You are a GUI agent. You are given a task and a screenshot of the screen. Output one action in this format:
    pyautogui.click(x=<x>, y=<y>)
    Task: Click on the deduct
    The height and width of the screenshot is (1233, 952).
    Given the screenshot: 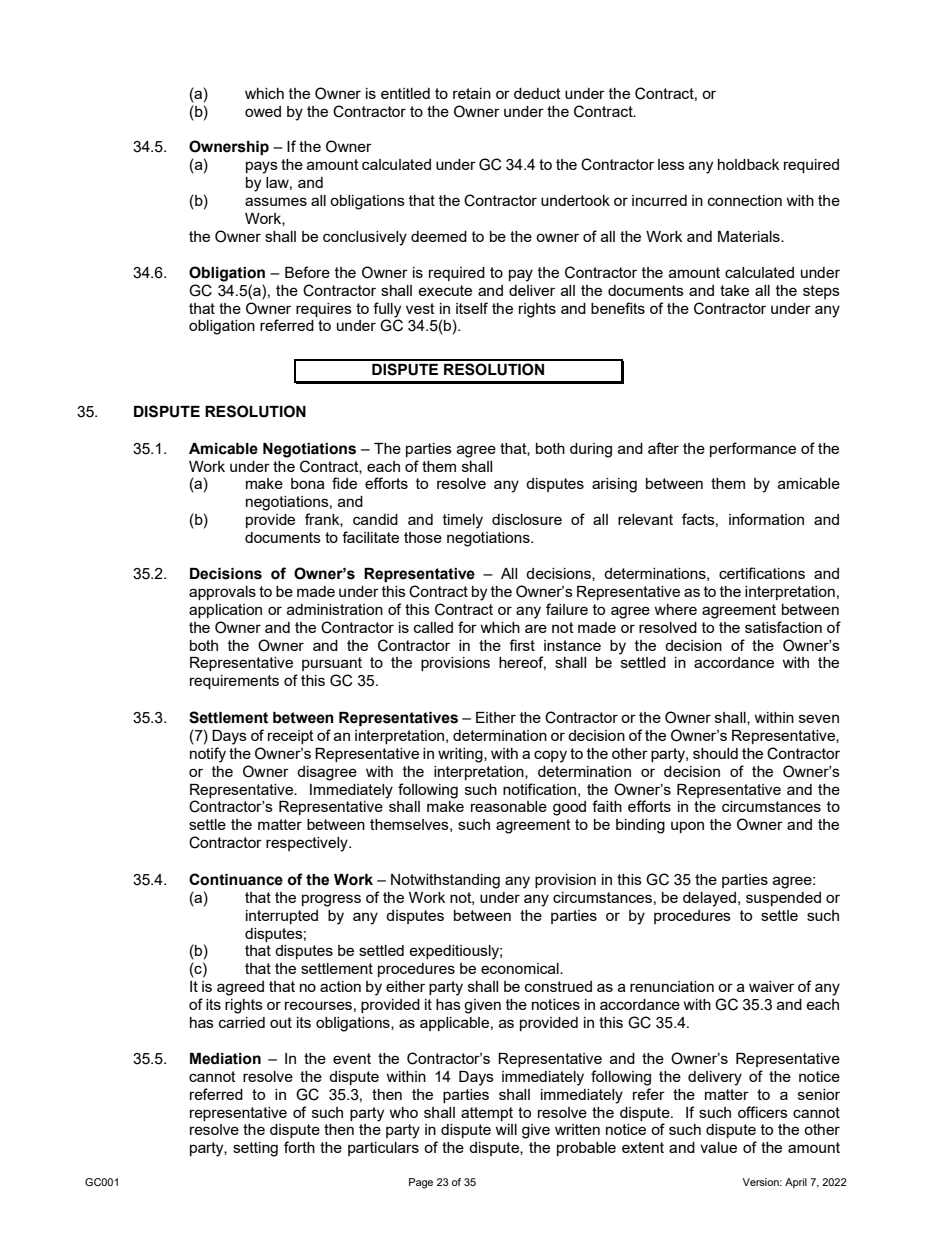 What is the action you would take?
    pyautogui.click(x=537, y=93)
